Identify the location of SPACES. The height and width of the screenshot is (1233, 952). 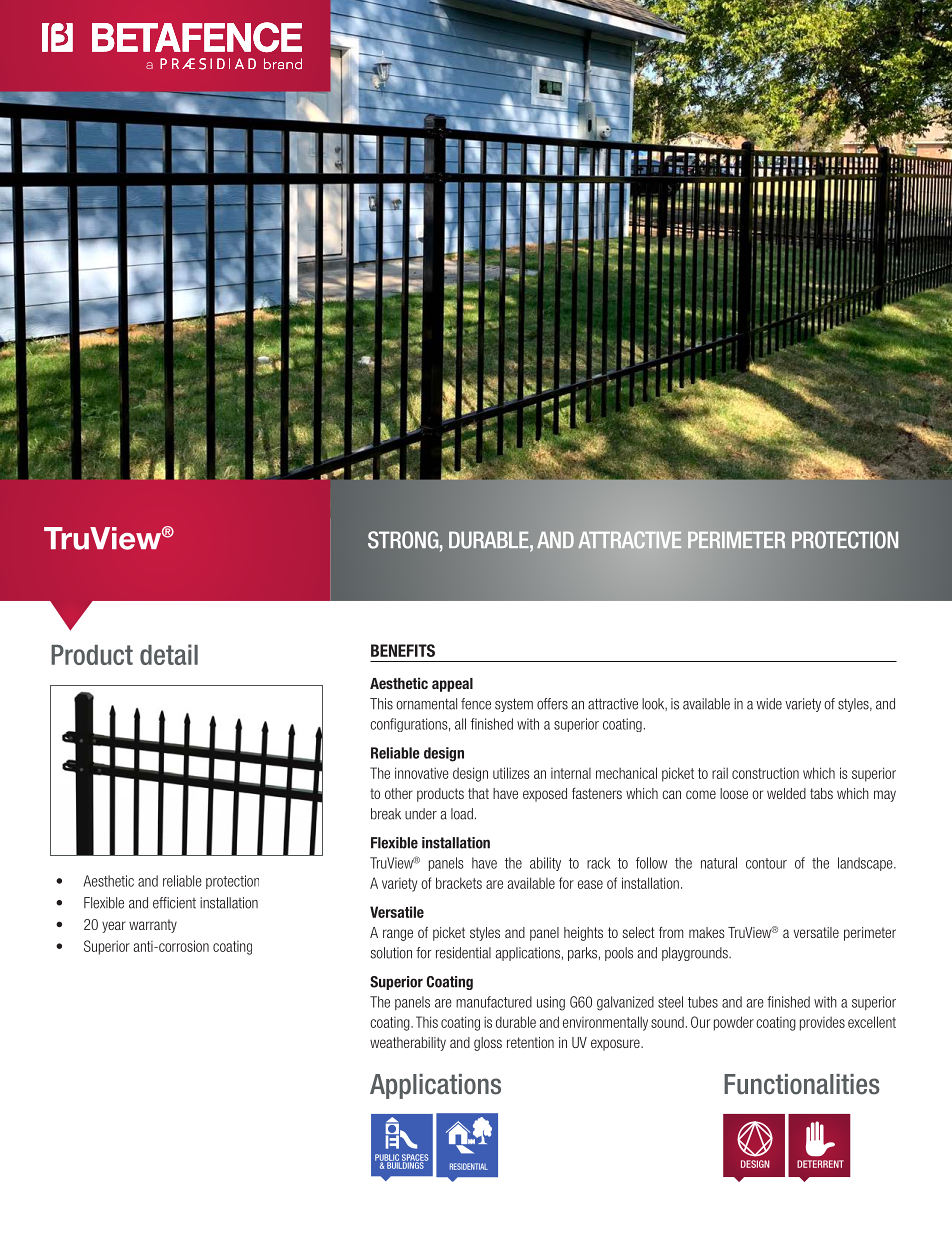
(415, 1158).
